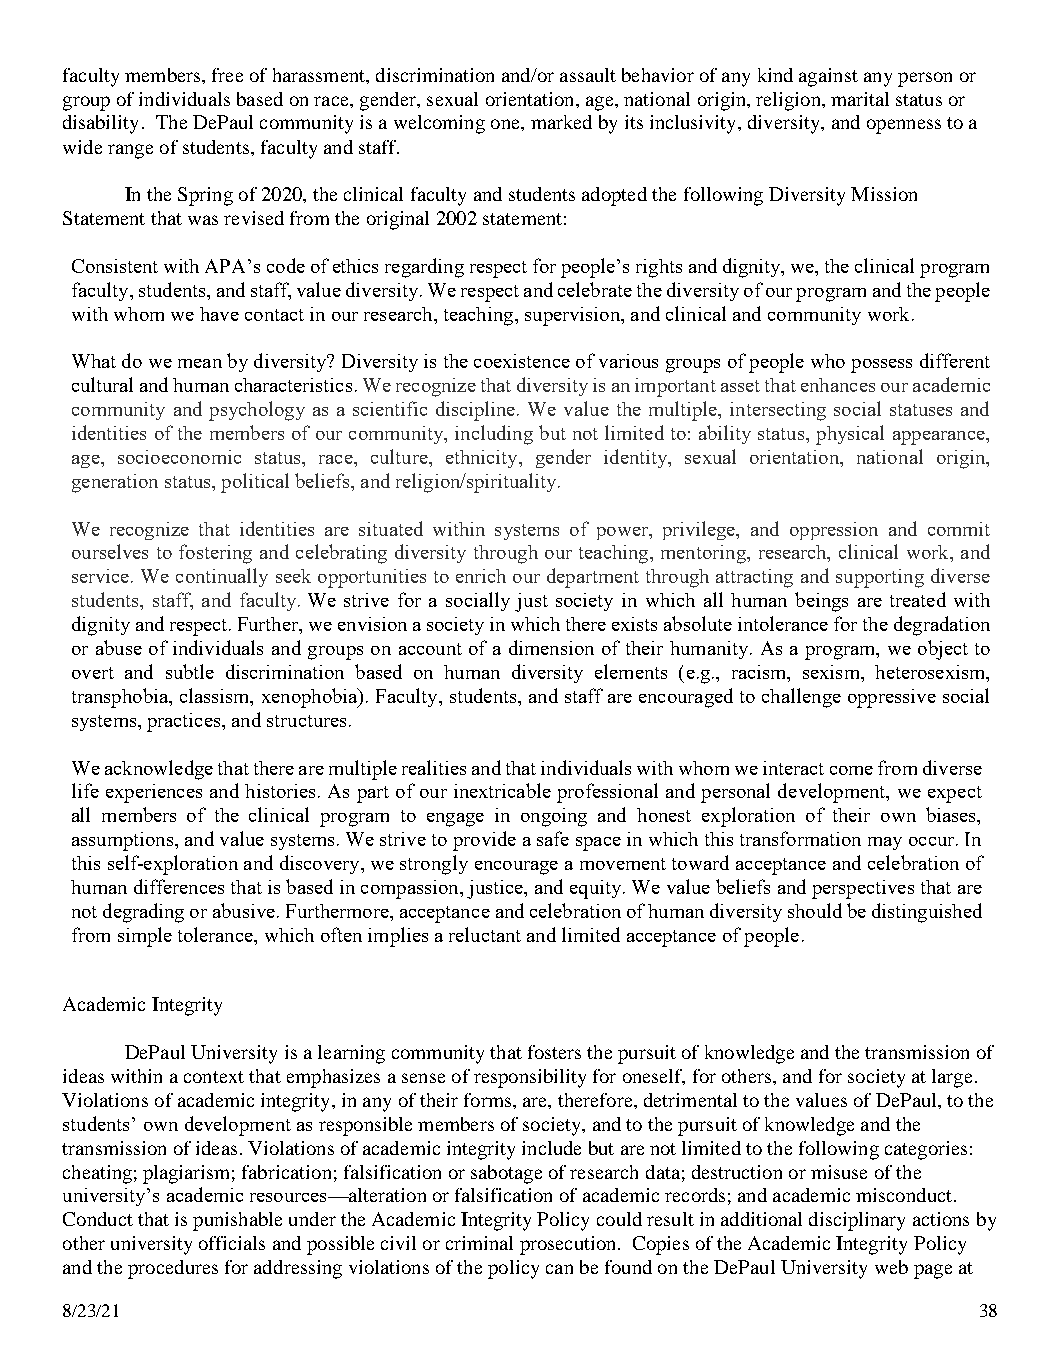  What do you see at coordinates (232, 1243) in the screenshot?
I see `officials` at bounding box center [232, 1243].
